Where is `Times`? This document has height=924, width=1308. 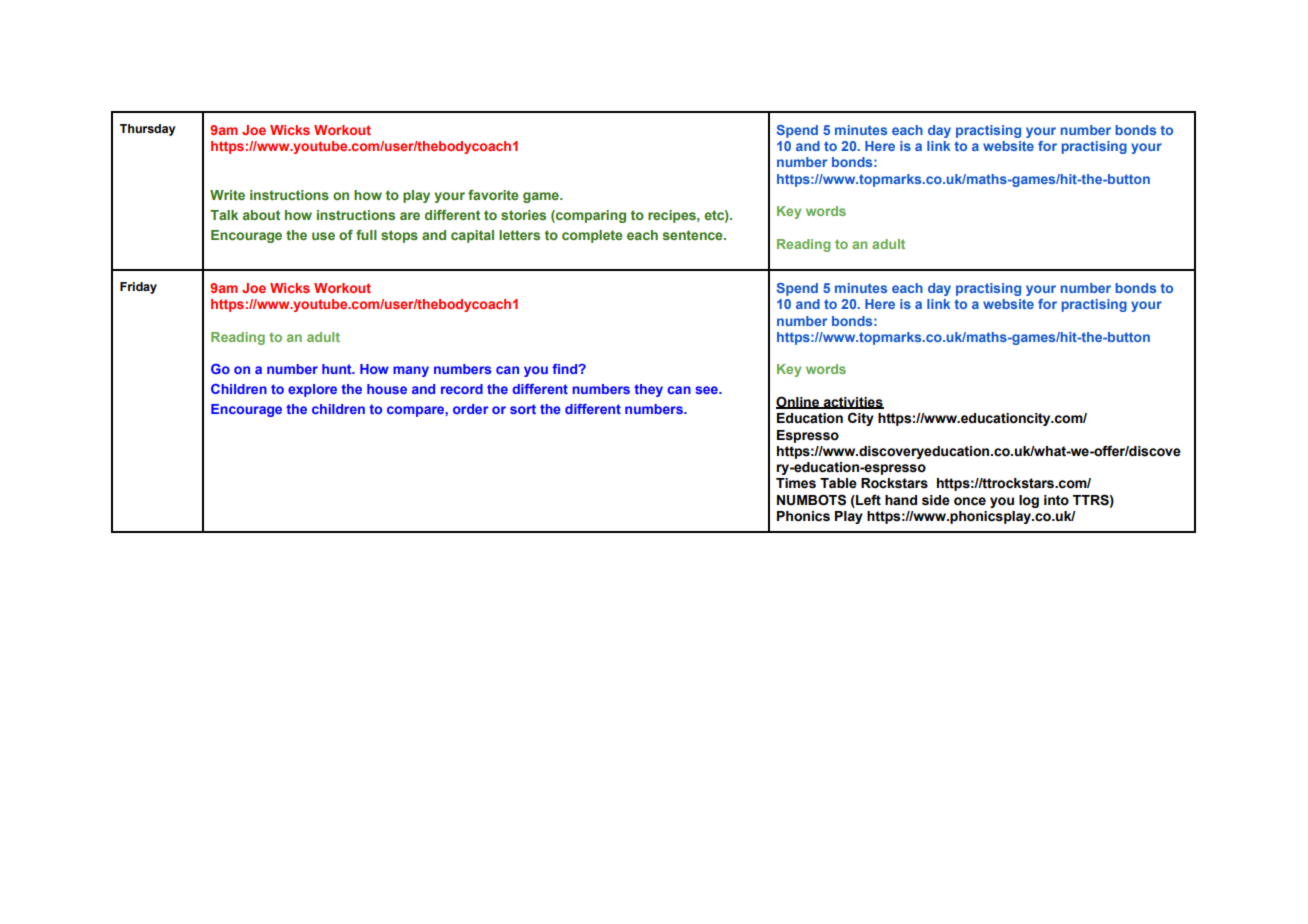 Times is located at coordinates (796, 483).
